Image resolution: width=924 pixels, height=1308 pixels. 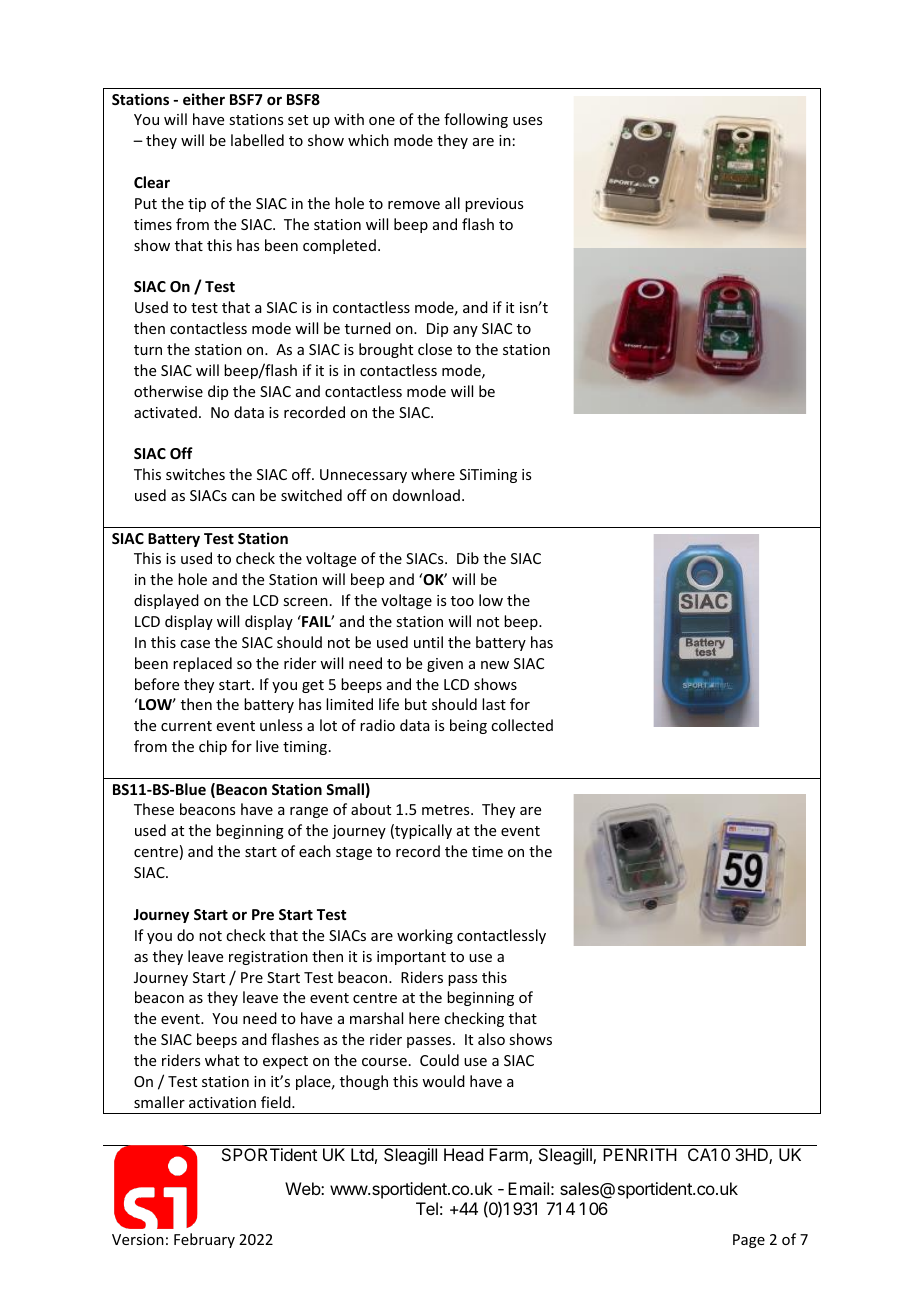 I want to click on uses, so click(x=527, y=121).
